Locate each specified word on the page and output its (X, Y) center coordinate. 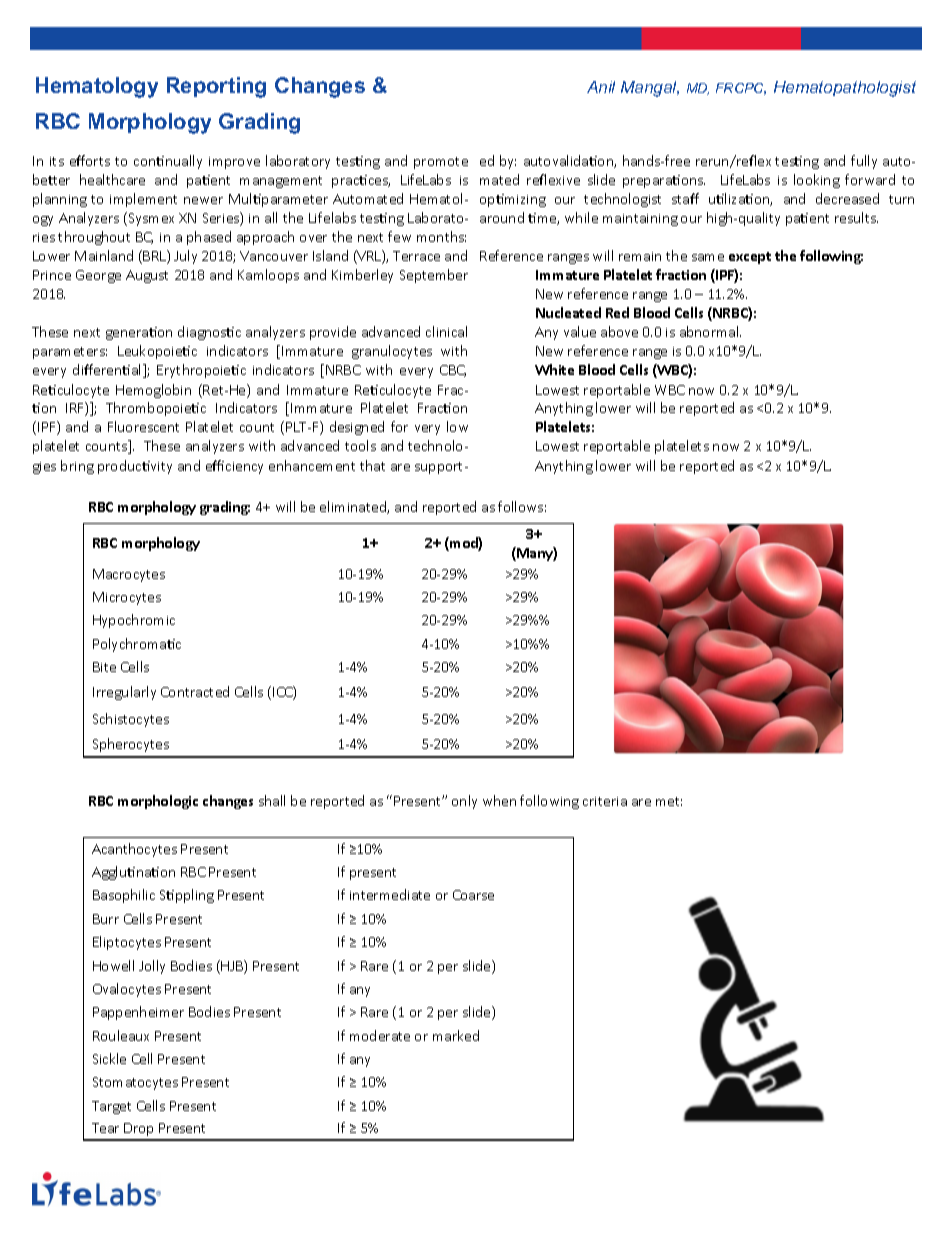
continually (168, 162)
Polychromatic (137, 645)
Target (111, 1107)
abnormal (710, 331)
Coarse (473, 895)
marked (456, 1035)
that (372, 465)
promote (441, 163)
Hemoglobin (153, 391)
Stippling (187, 896)
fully (864, 162)
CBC (453, 371)
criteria (605, 801)
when (499, 800)
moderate (380, 1035)
